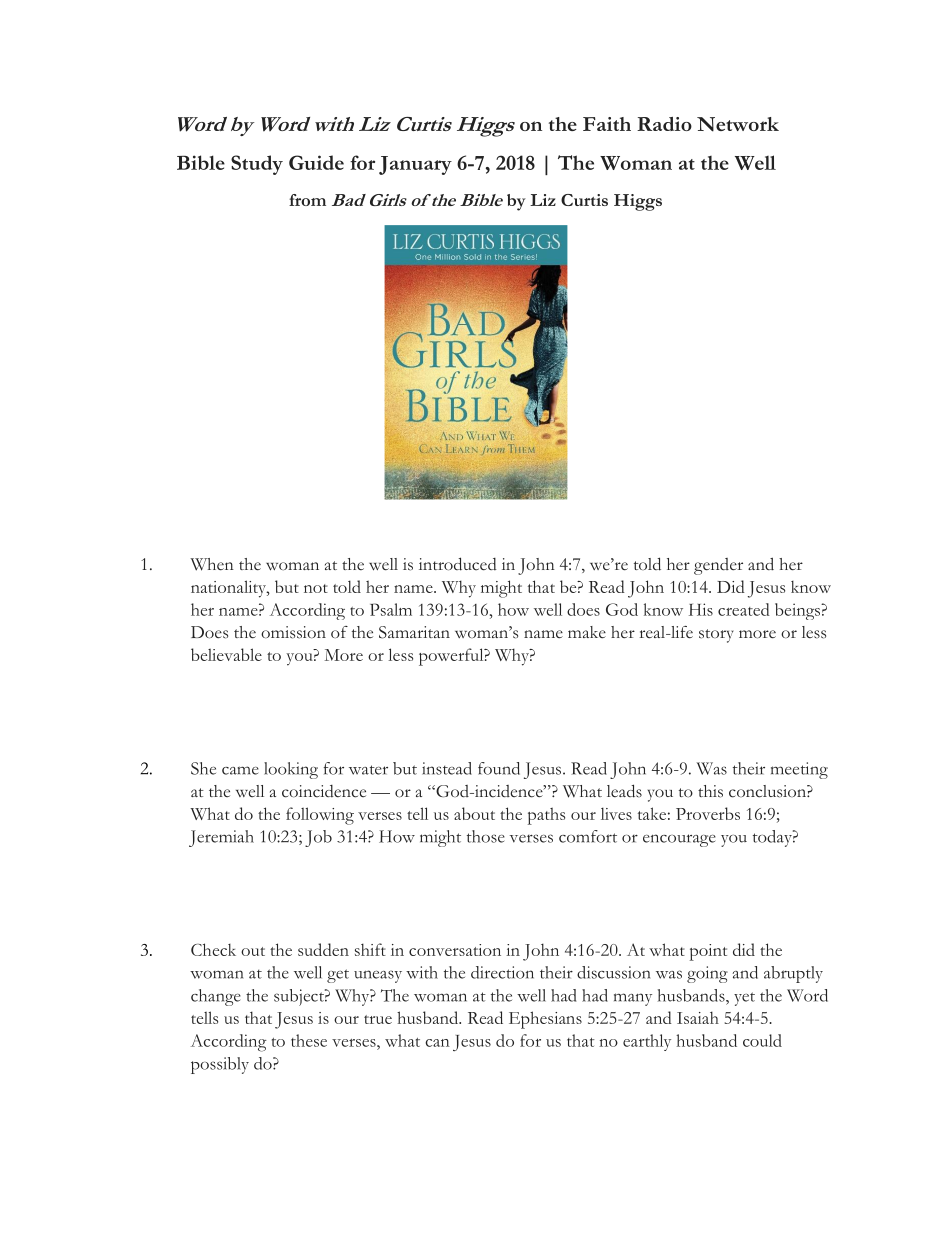  I want to click on not, so click(316, 588).
